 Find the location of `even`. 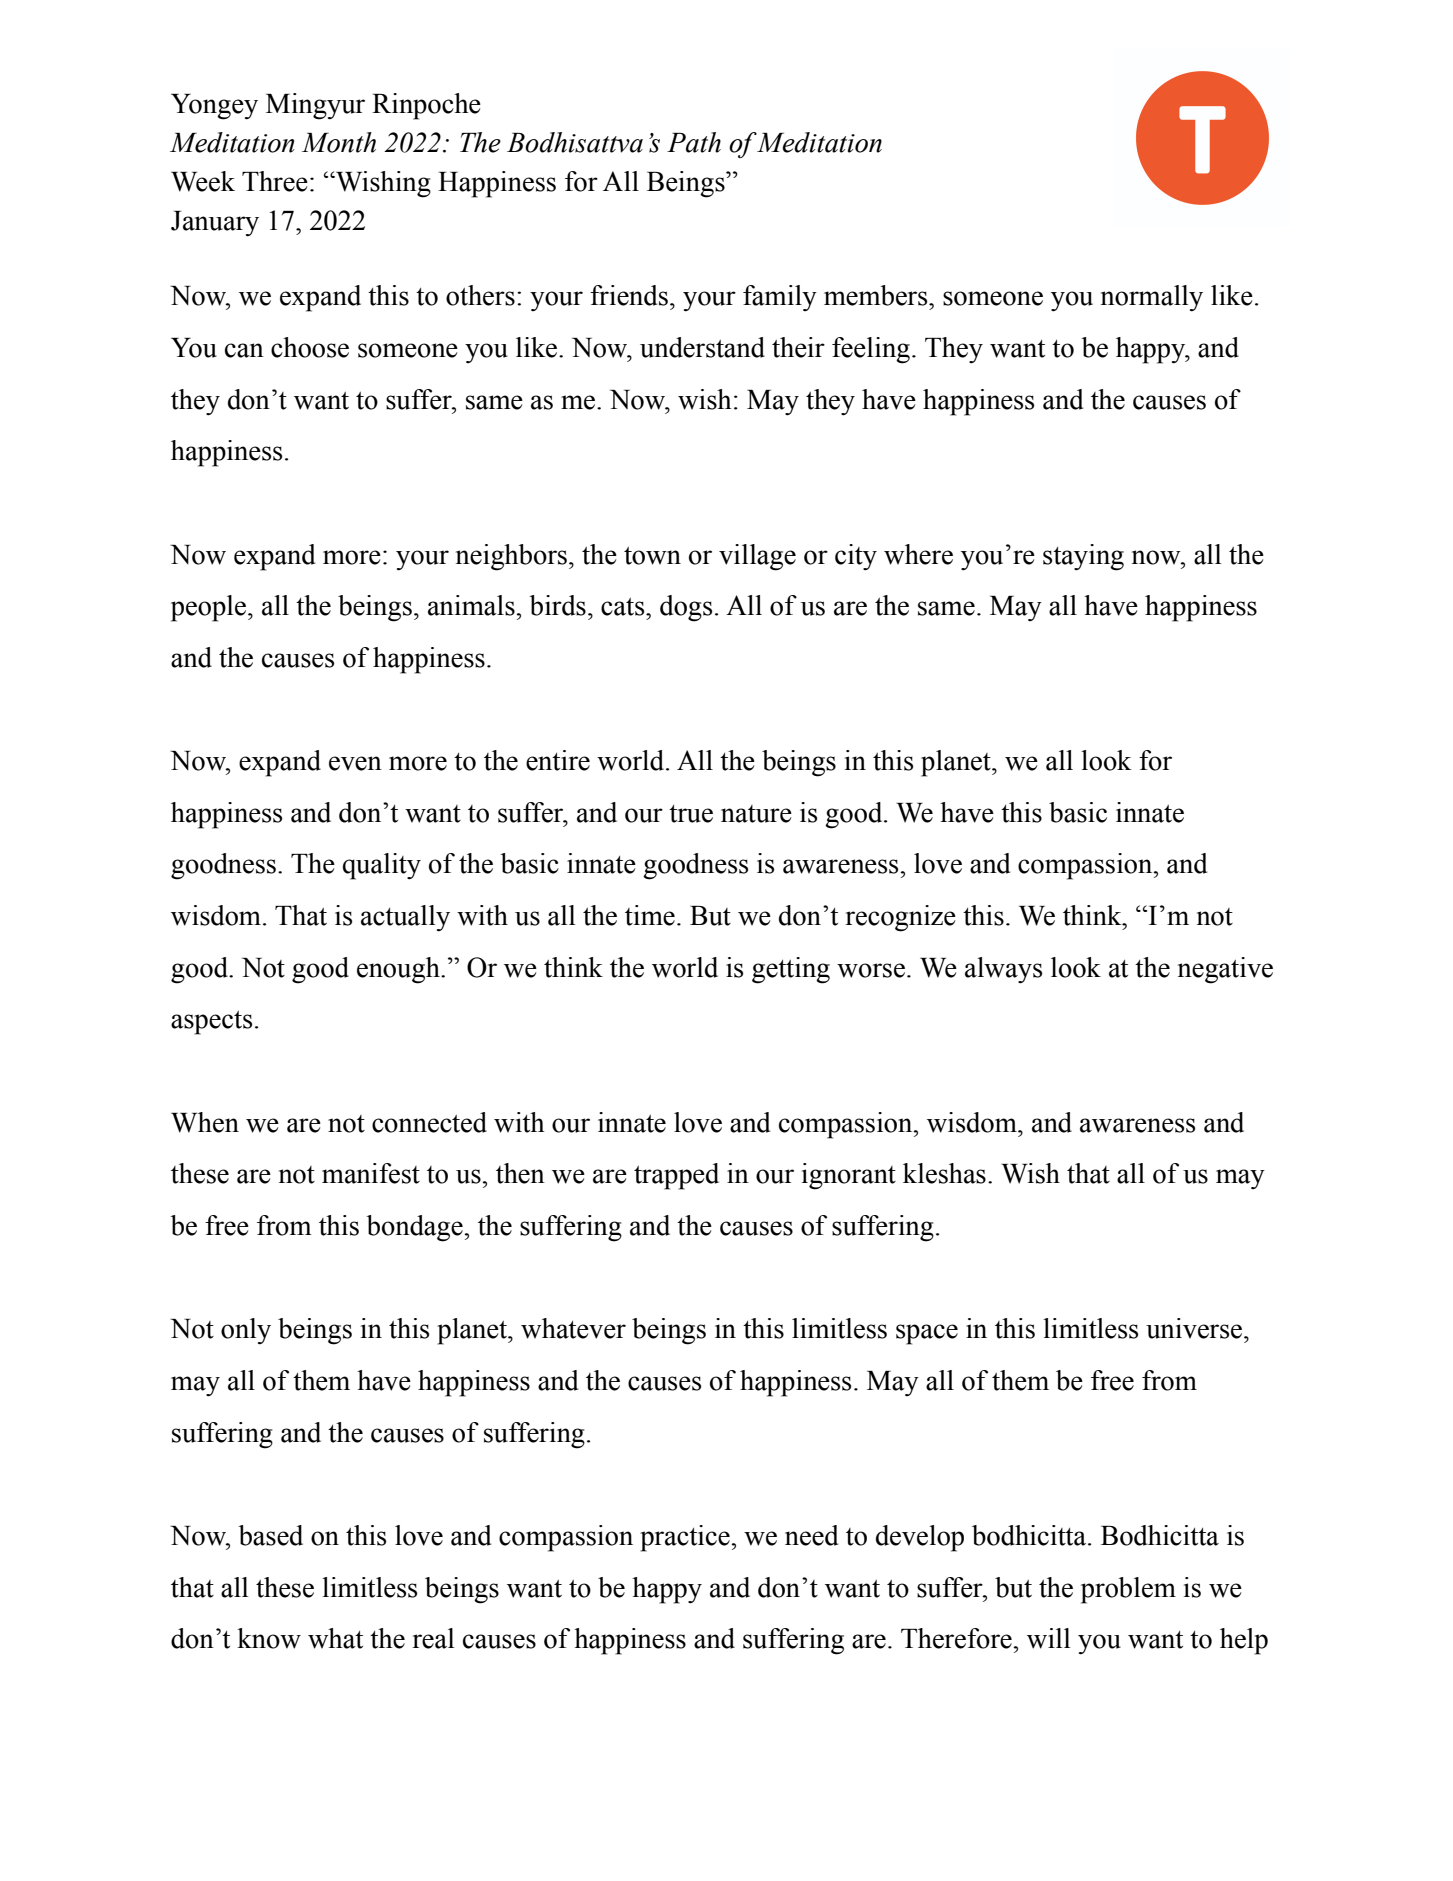

even is located at coordinates (355, 763).
